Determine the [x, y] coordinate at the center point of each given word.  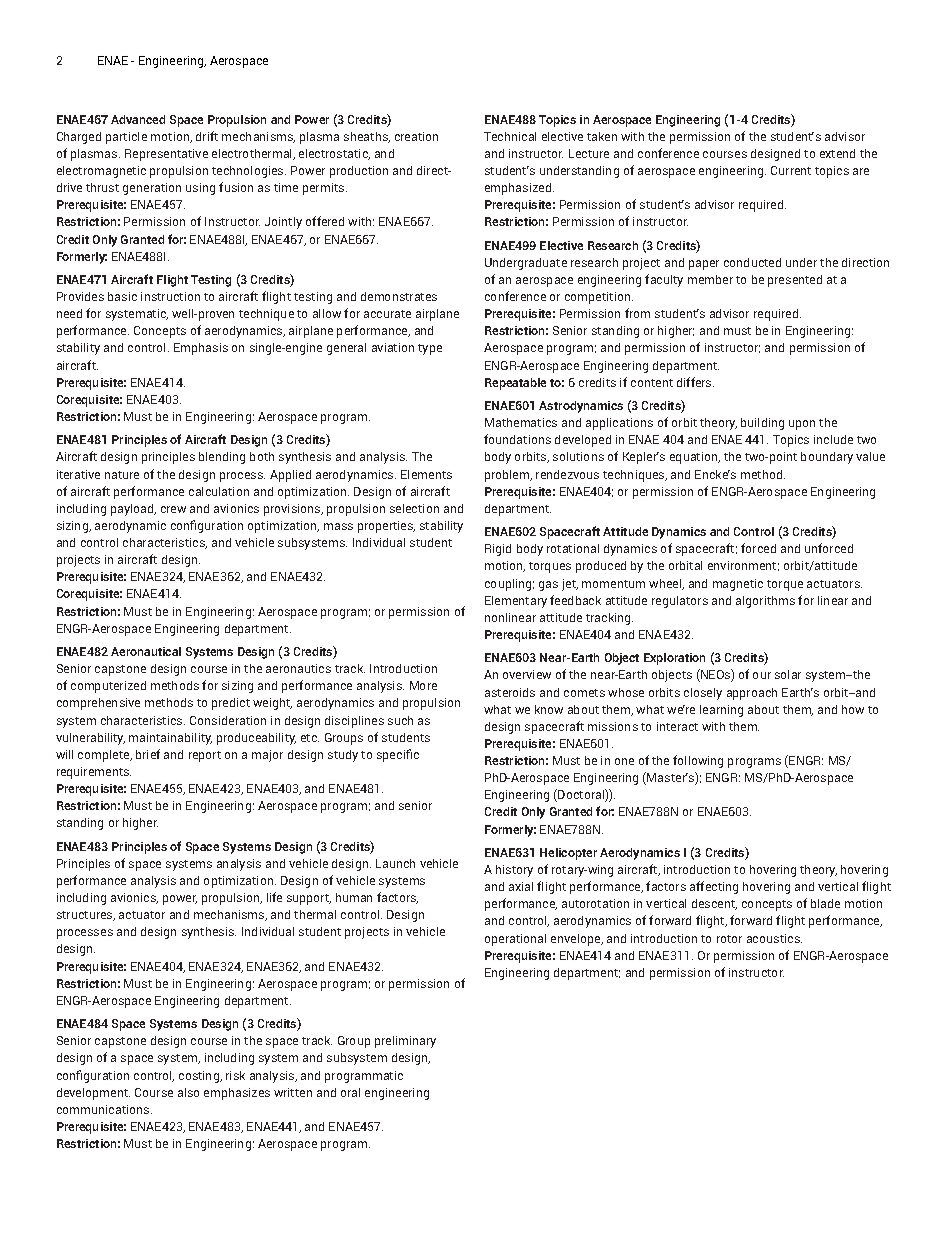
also [188, 1092]
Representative [166, 155]
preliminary [405, 1042]
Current [791, 170]
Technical [510, 136]
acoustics [774, 938]
